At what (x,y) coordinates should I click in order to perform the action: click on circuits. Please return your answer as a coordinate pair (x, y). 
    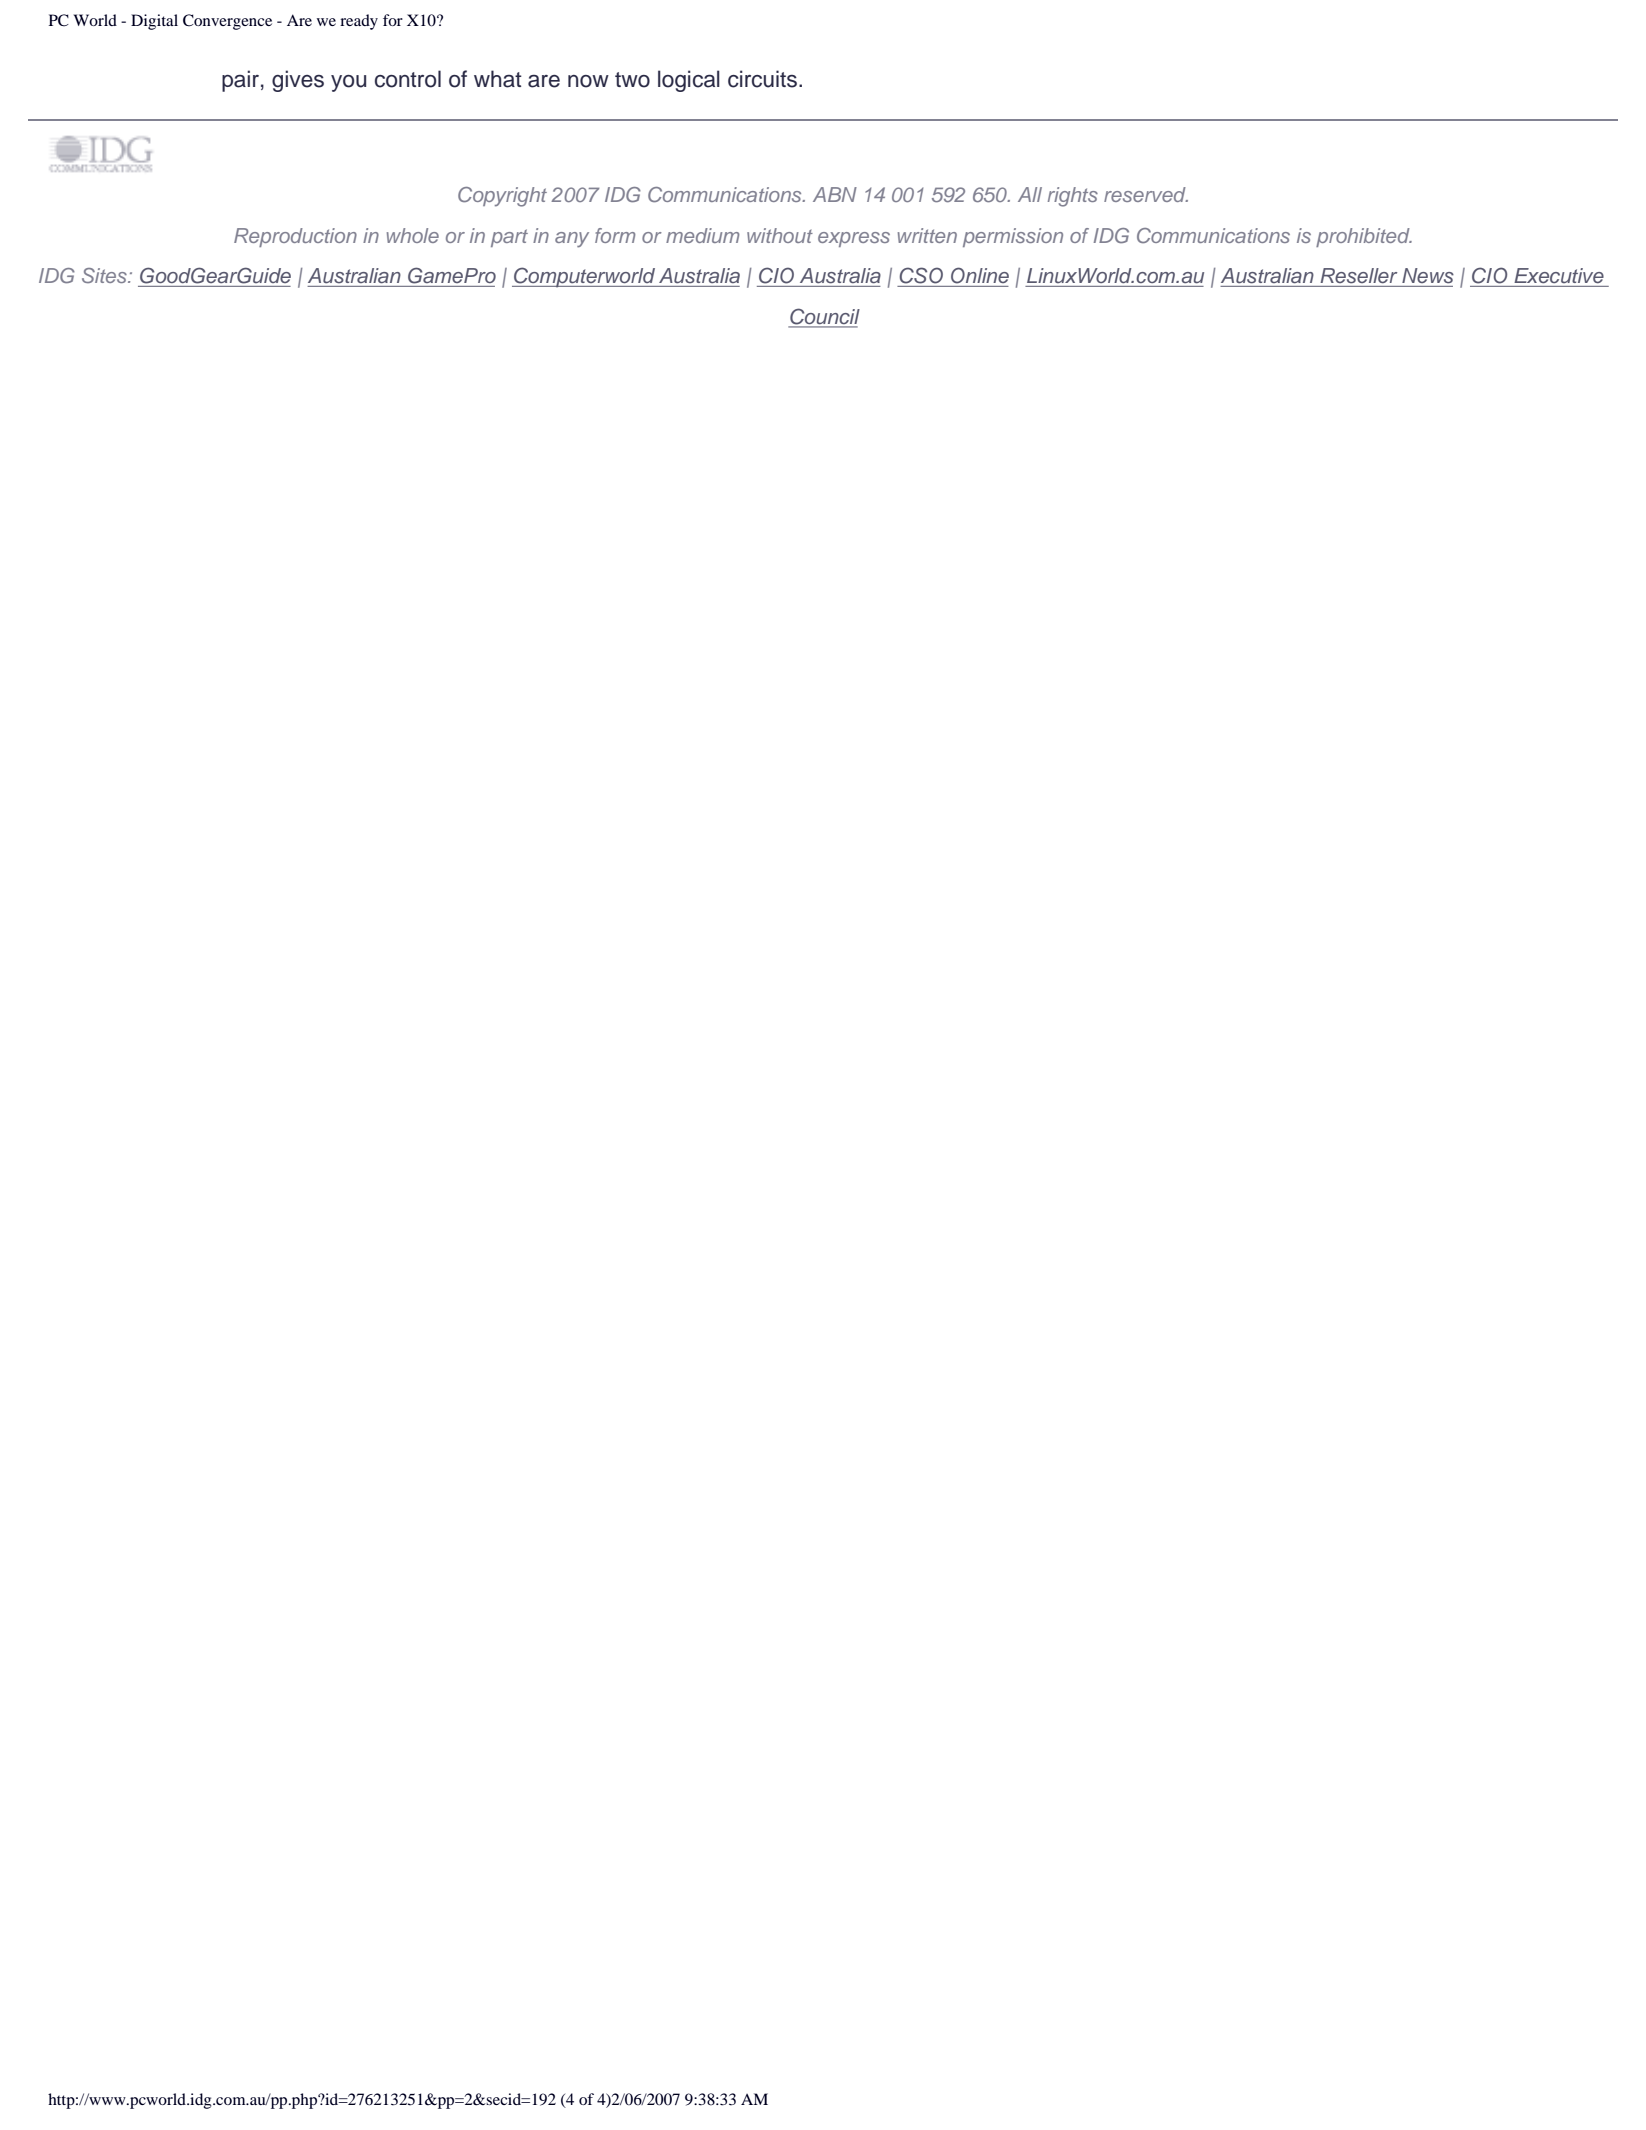
    Looking at the image, I should click on (764, 79).
